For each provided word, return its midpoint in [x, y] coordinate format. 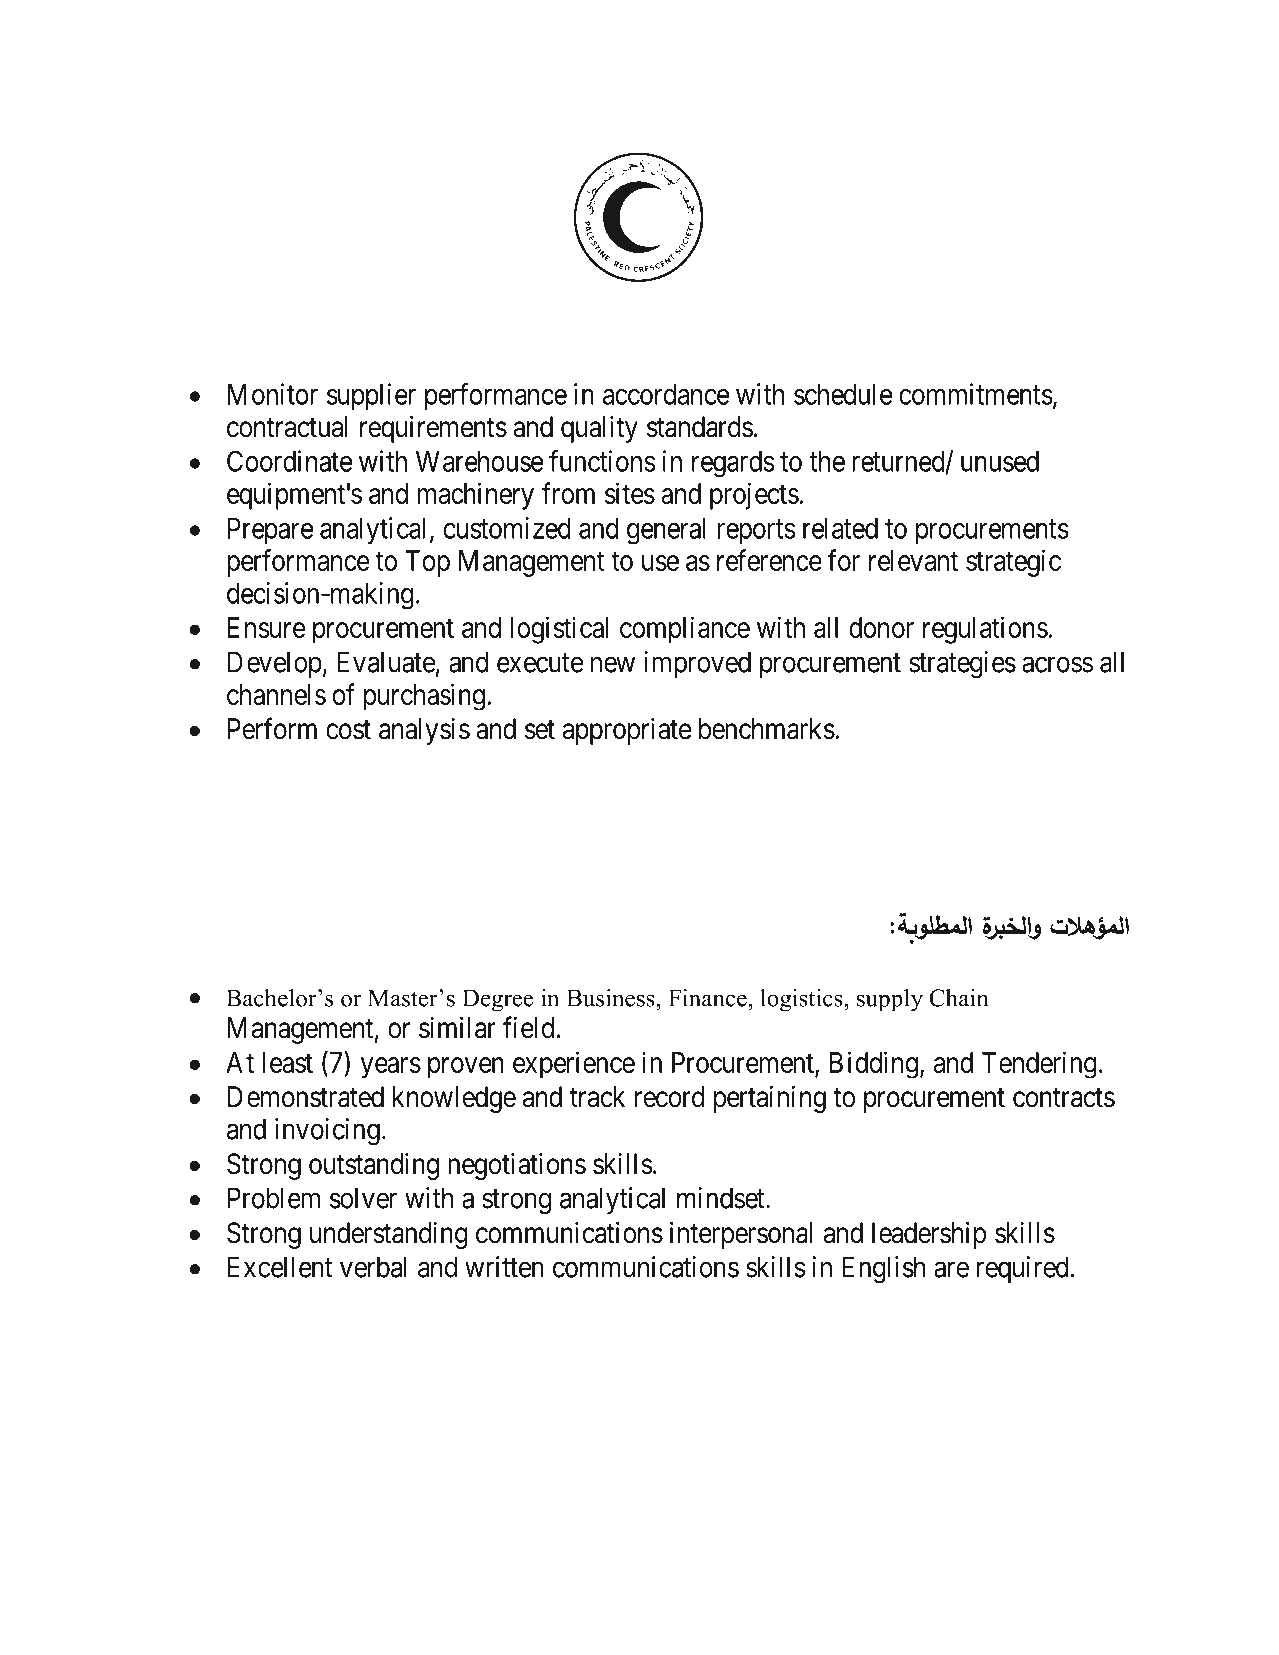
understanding [389, 1235]
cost [348, 730]
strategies [962, 664]
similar [457, 1028]
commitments [976, 394]
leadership [929, 1235]
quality [599, 429]
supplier [371, 396]
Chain [958, 998]
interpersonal [741, 1235]
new [613, 665]
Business [612, 998]
